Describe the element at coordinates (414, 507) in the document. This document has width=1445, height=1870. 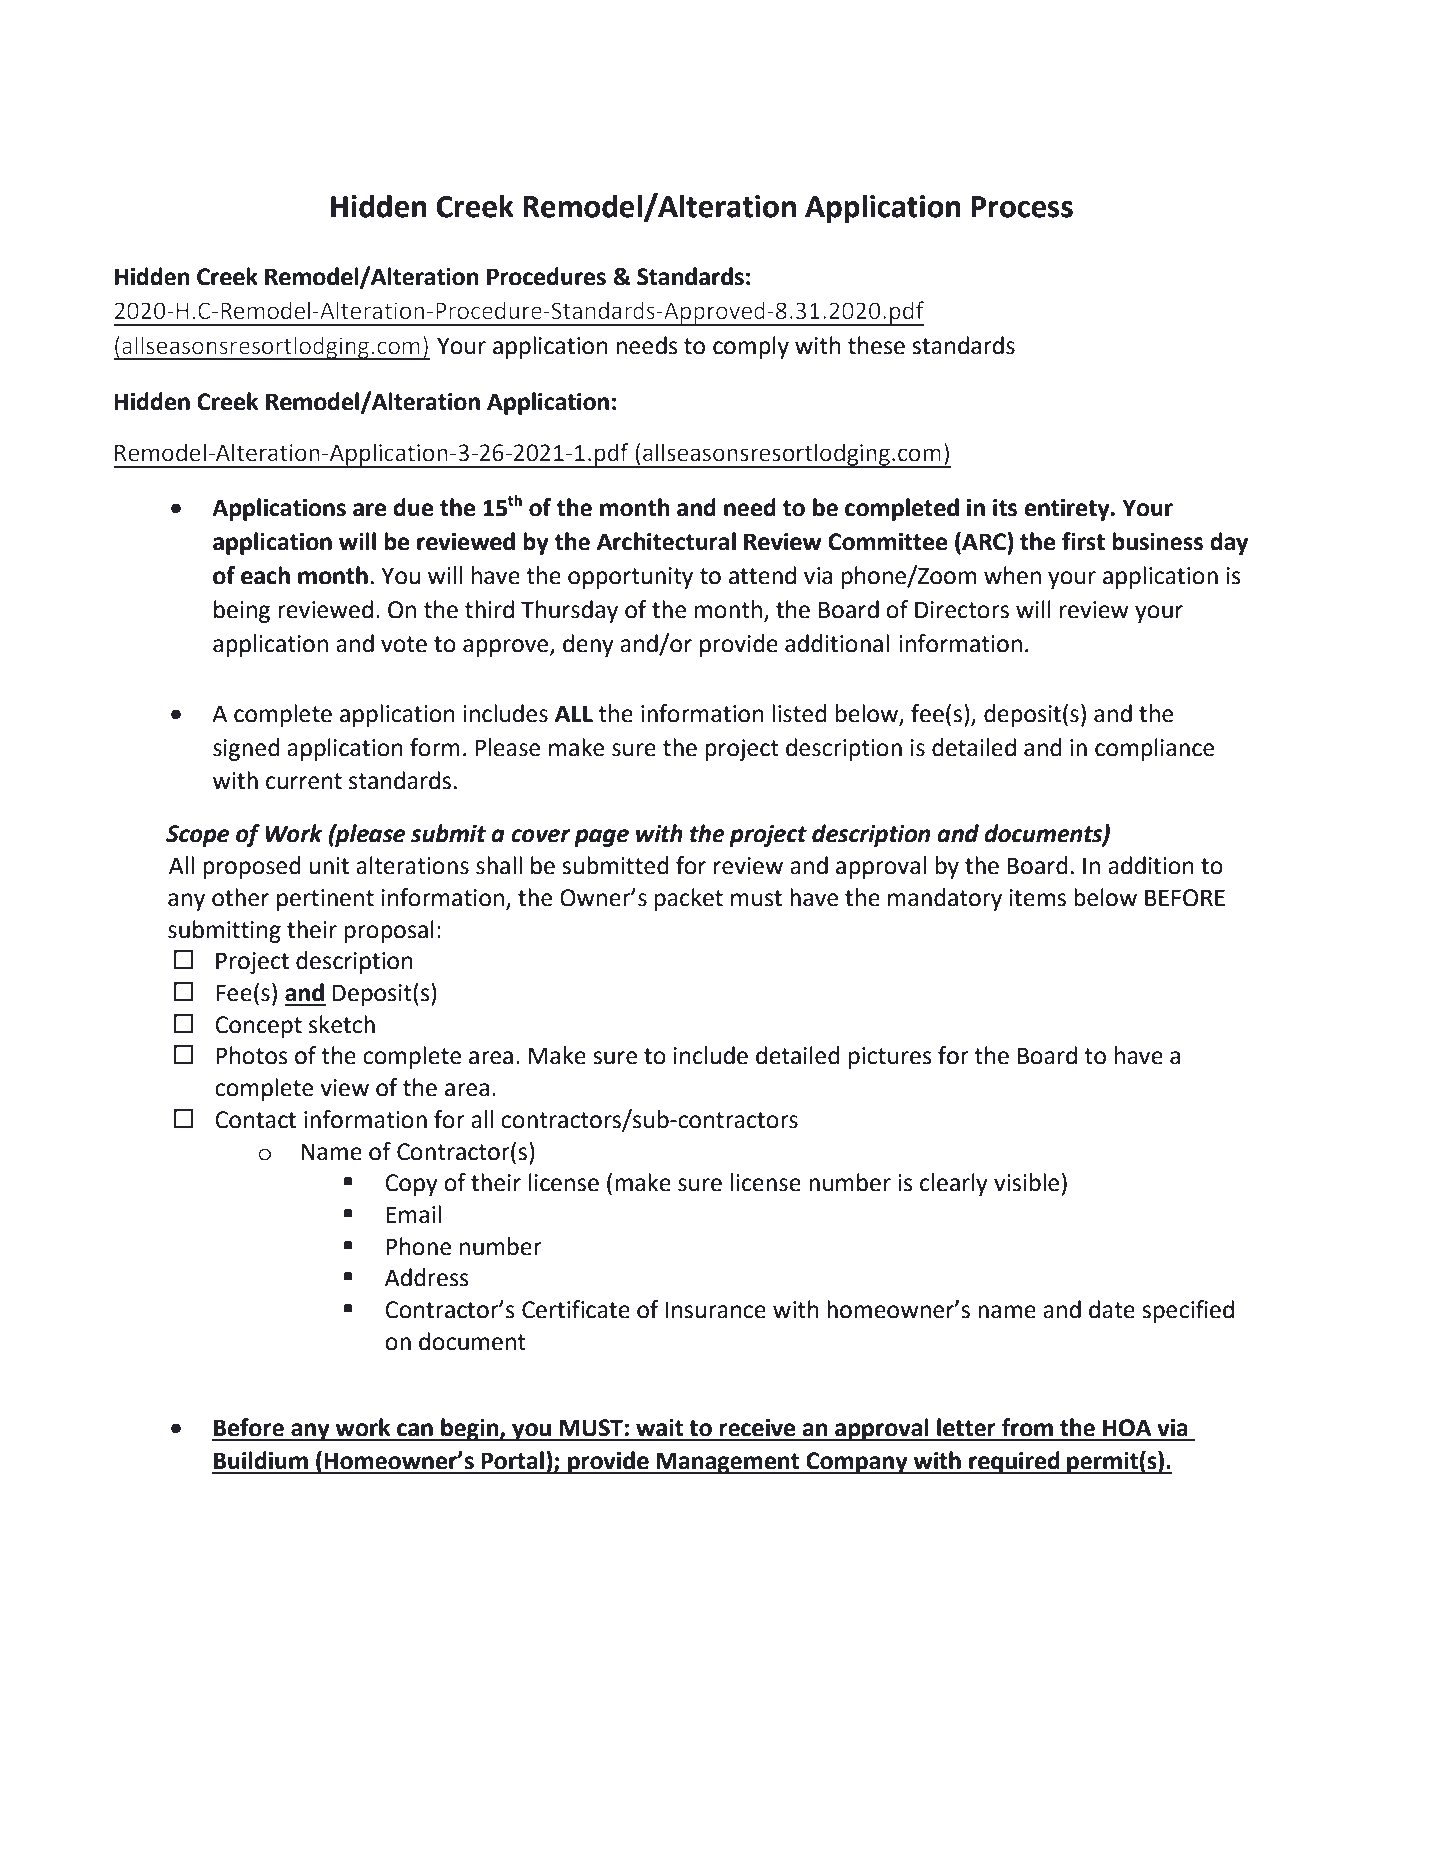
I see `due` at that location.
